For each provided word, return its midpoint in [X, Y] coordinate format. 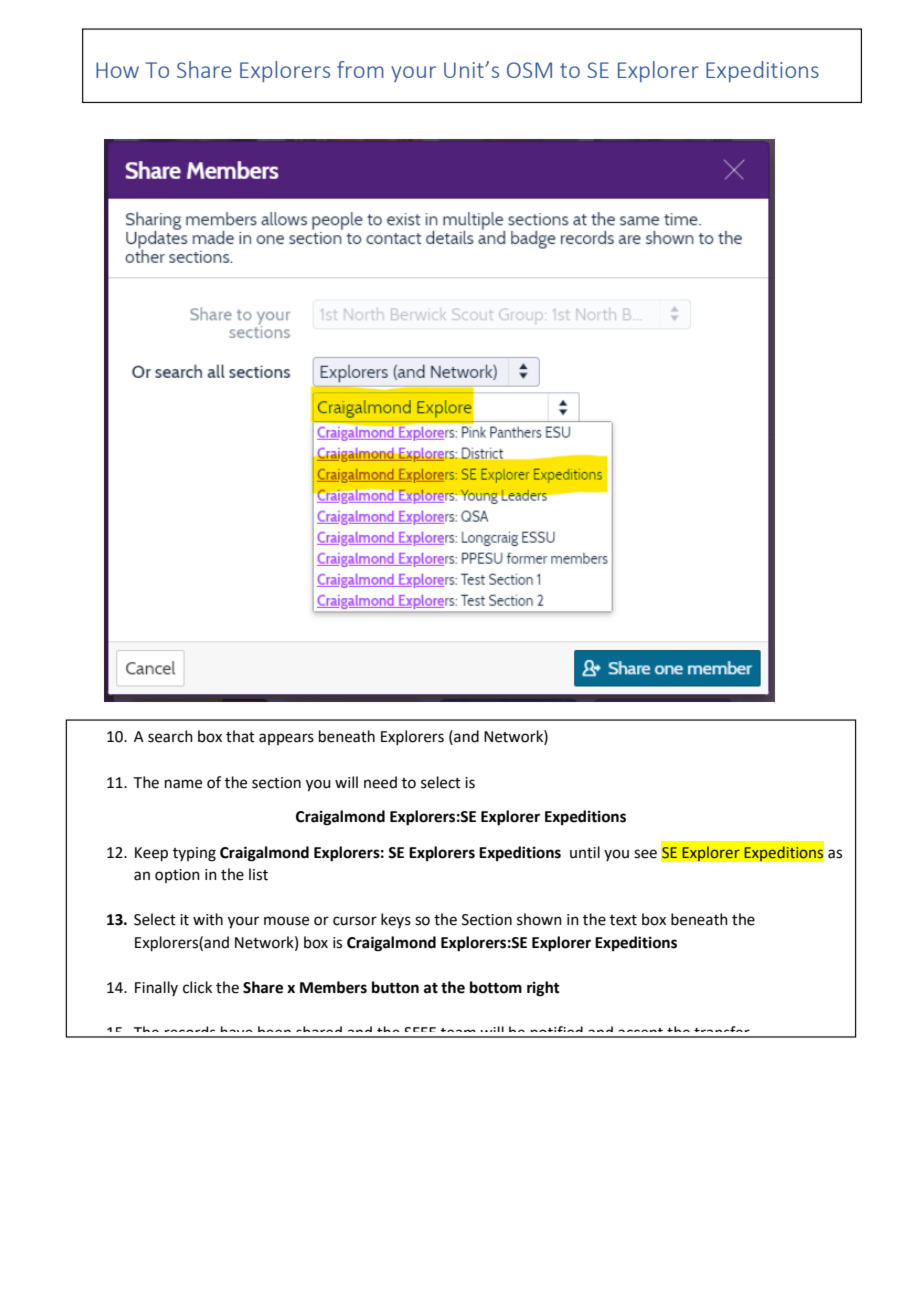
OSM [529, 70]
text [623, 920]
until [585, 852]
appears [286, 739]
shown [539, 919]
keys [396, 920]
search [170, 736]
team [458, 1033]
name [183, 784]
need [380, 782]
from [360, 69]
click [197, 987]
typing [194, 854]
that [240, 736]
